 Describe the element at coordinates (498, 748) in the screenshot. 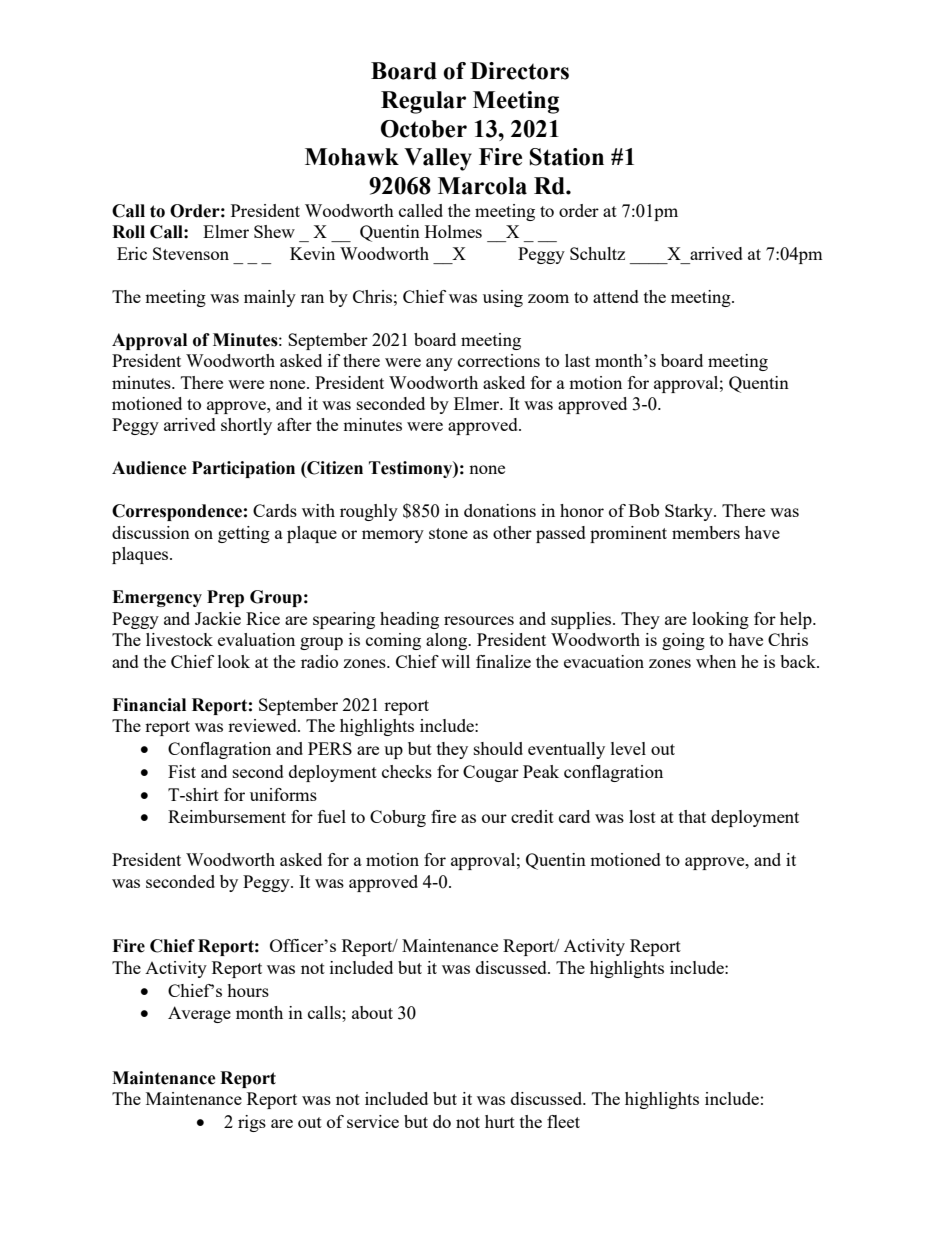

I see `should` at that location.
